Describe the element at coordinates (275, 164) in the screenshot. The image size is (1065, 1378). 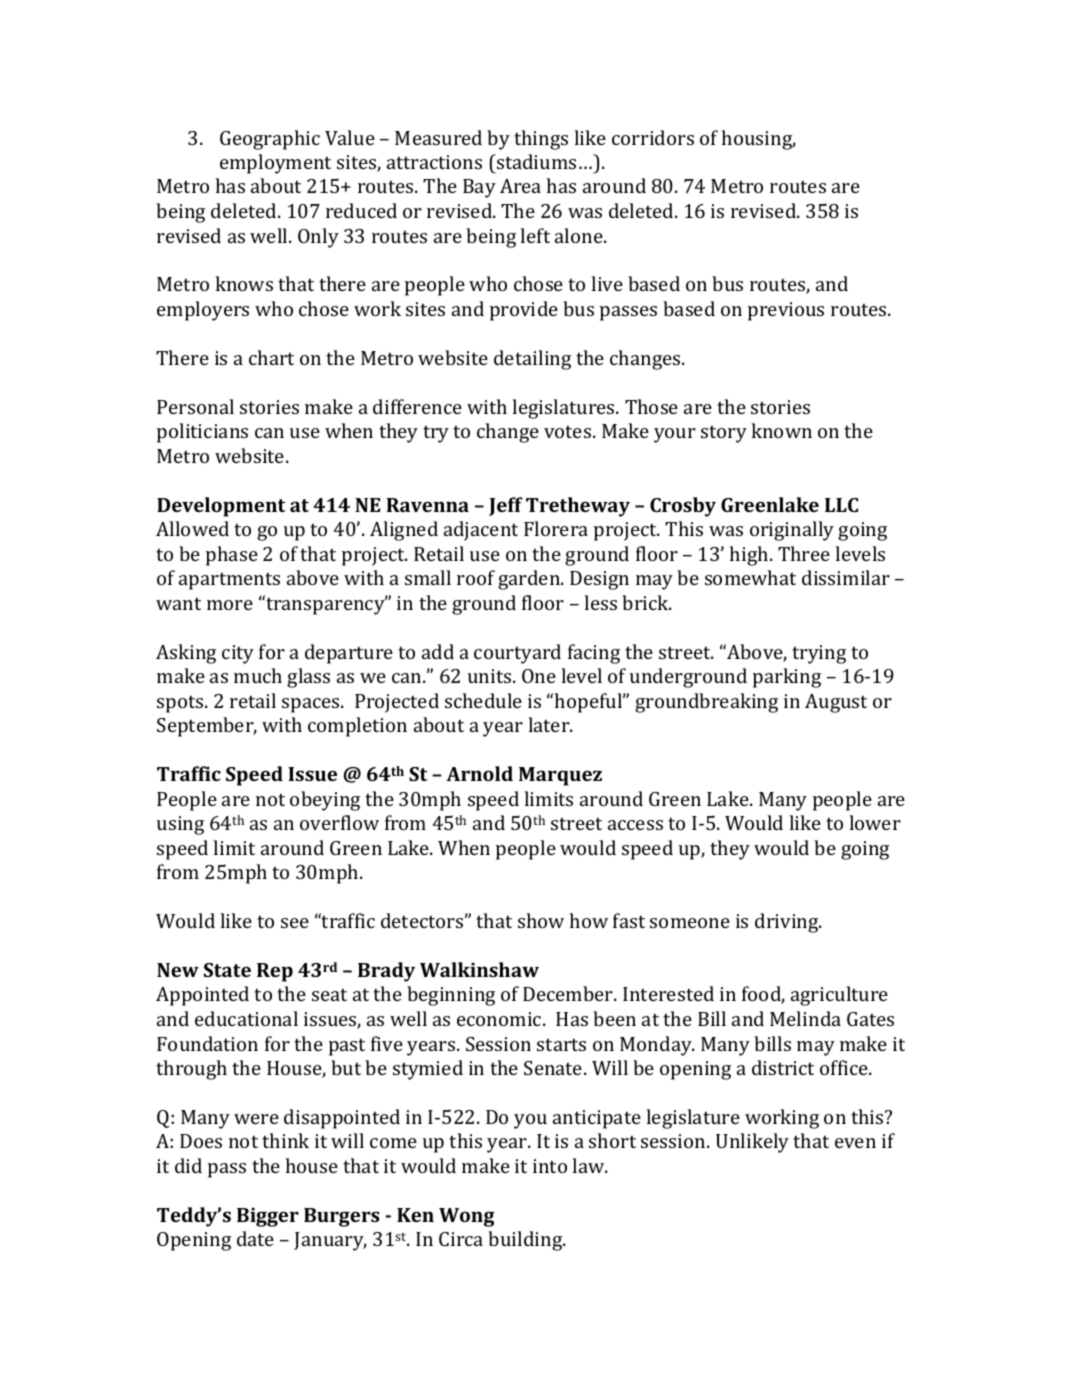
I see `employment` at that location.
